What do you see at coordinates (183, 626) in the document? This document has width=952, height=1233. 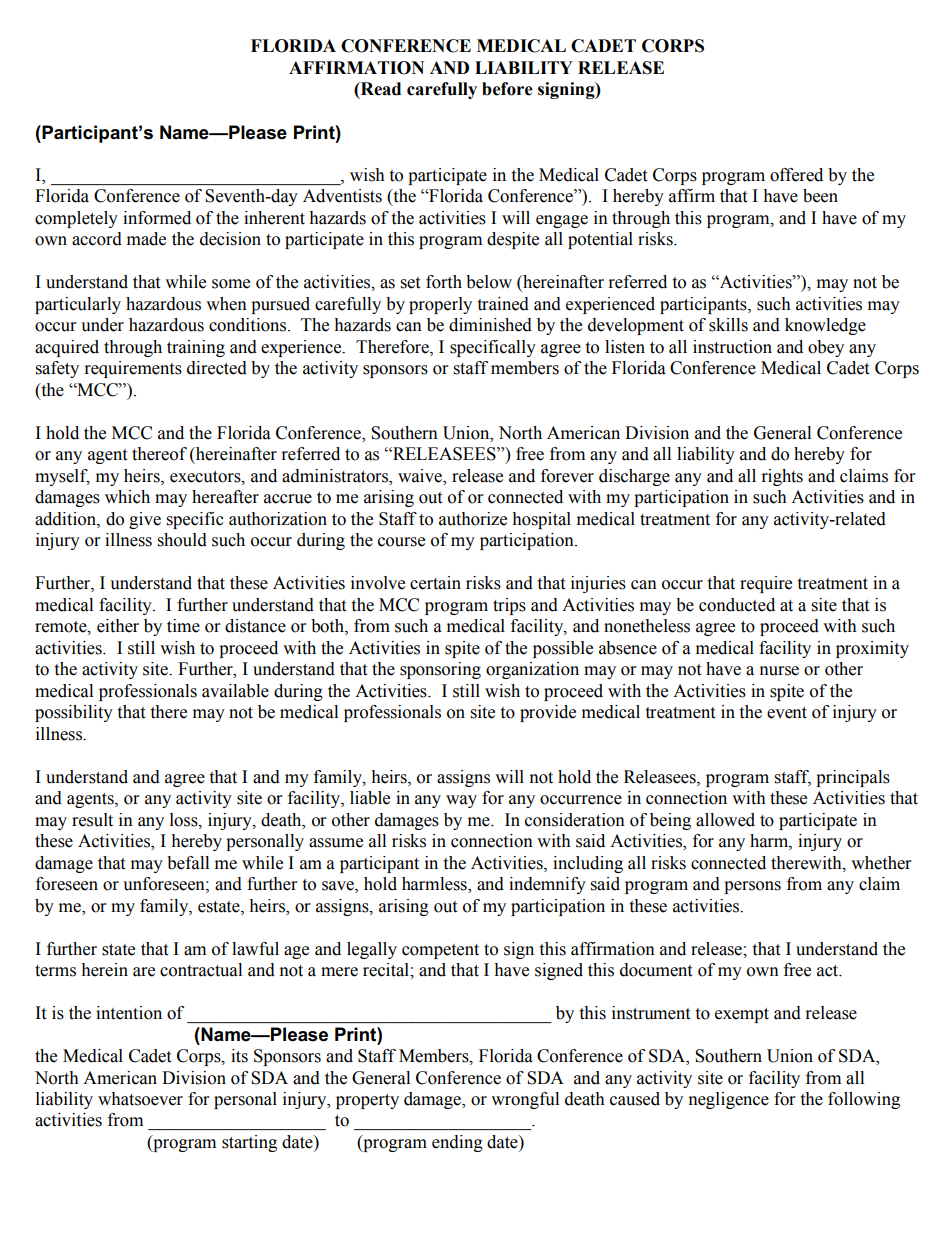 I see `time` at bounding box center [183, 626].
